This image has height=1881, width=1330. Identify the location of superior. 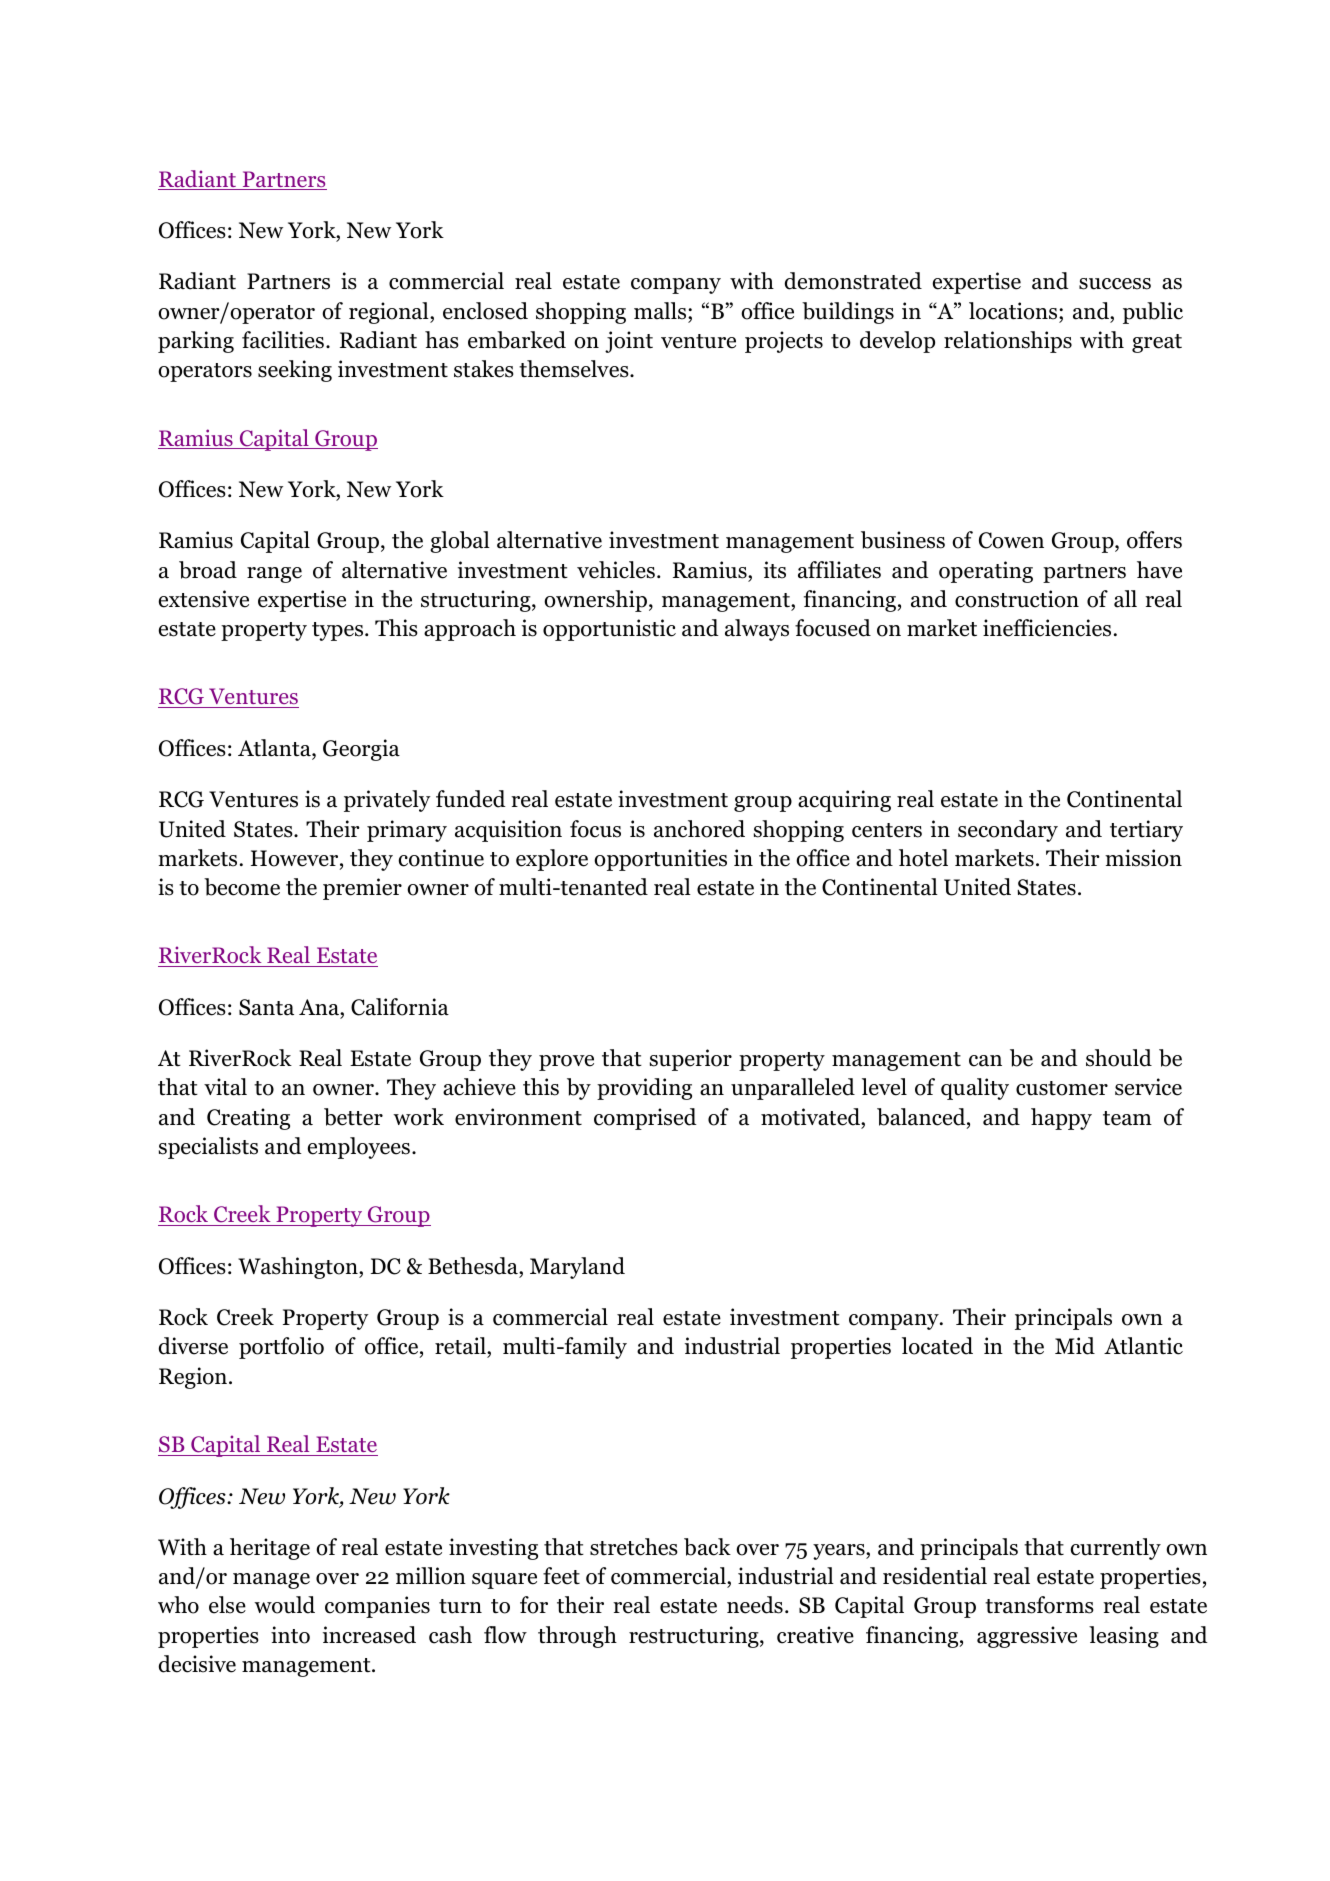
(691, 1060).
